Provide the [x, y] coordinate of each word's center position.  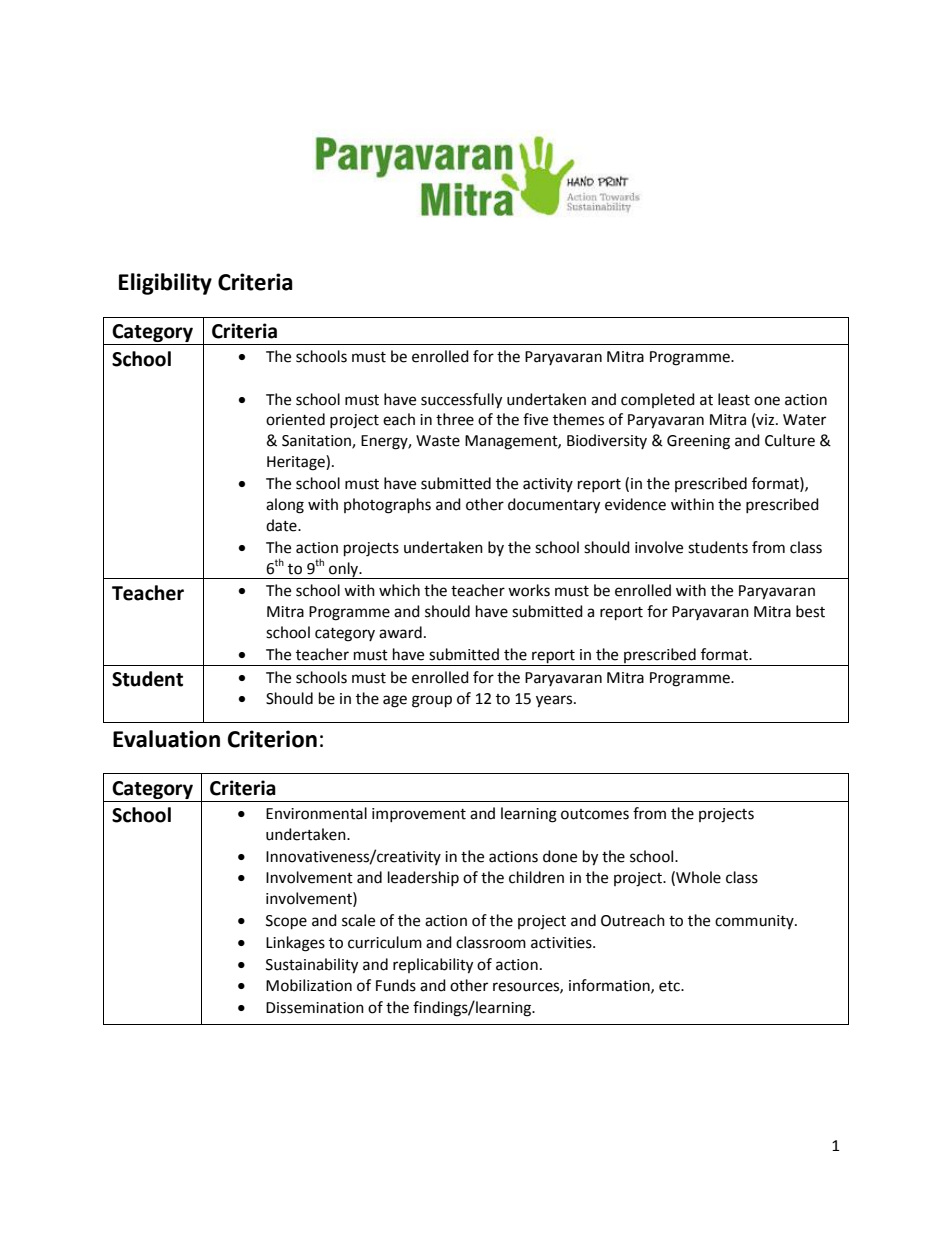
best [810, 611]
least [734, 399]
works [529, 590]
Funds [396, 985]
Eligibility [165, 284]
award [400, 632]
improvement [419, 815]
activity [548, 485]
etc [670, 986]
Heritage [297, 463]
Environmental [316, 813]
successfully [461, 401]
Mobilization [309, 985]
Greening [698, 442]
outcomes [595, 814]
